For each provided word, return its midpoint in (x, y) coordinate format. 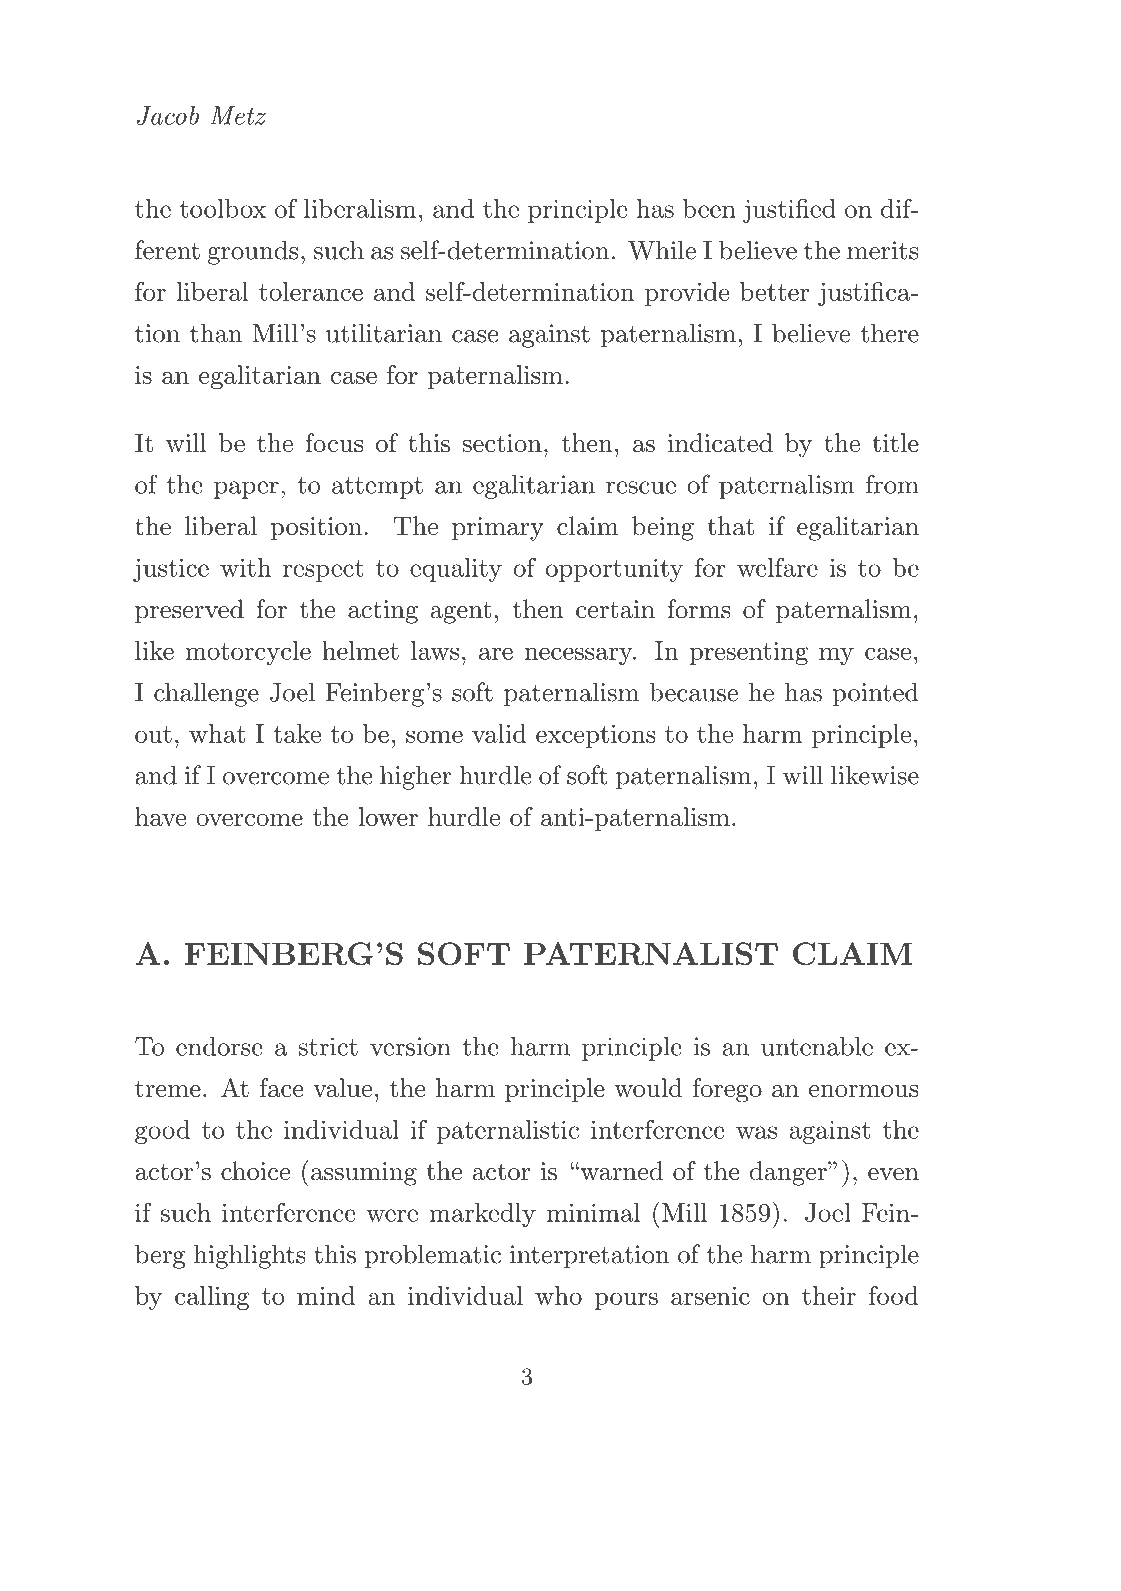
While (662, 250)
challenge (206, 694)
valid (499, 733)
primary (498, 529)
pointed (876, 694)
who (558, 1295)
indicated (720, 442)
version (410, 1046)
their (829, 1295)
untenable (817, 1046)
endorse (219, 1046)
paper (246, 490)
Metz (238, 115)
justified (789, 210)
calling (212, 1298)
